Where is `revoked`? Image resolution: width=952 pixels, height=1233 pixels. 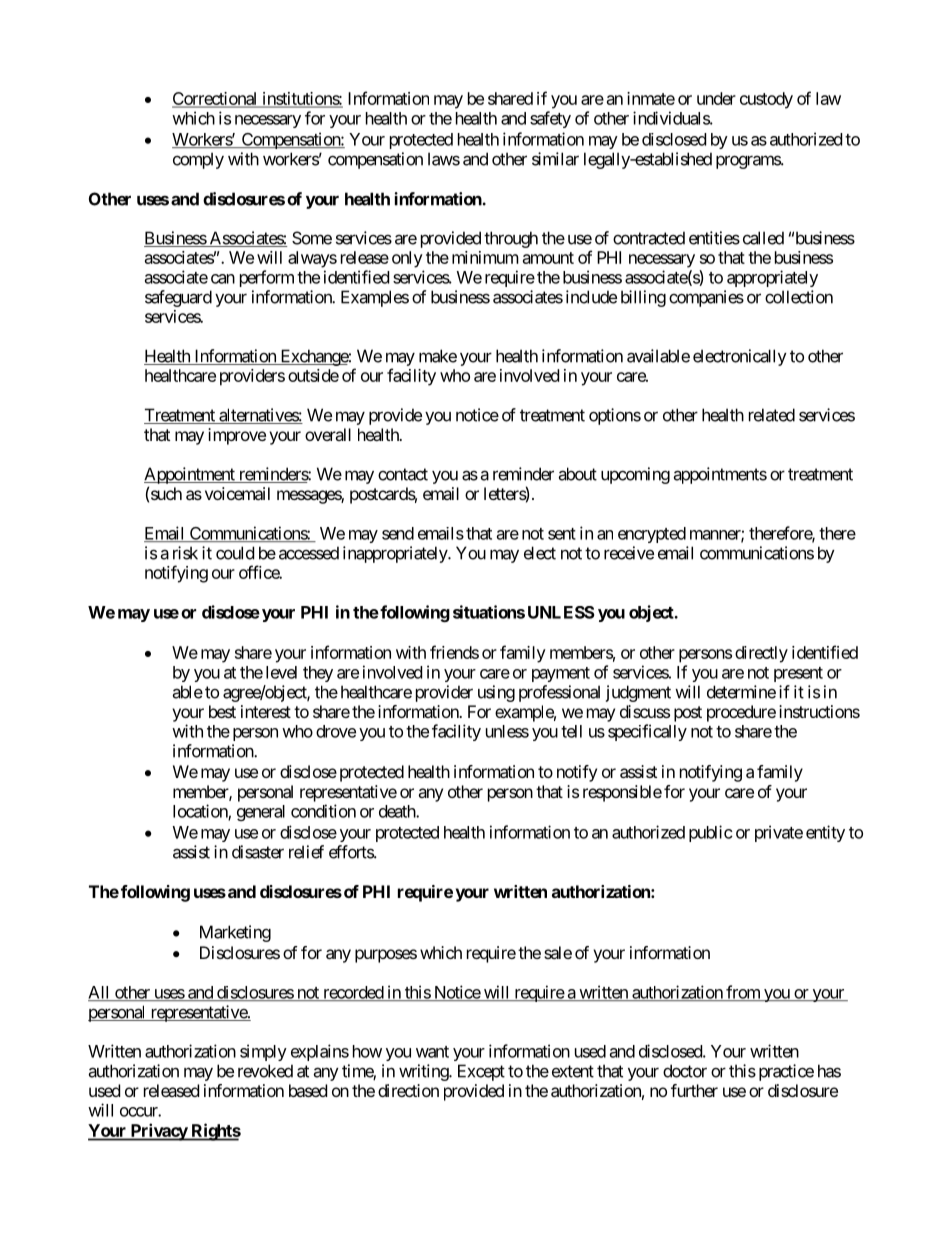 revoked is located at coordinates (265, 1071).
